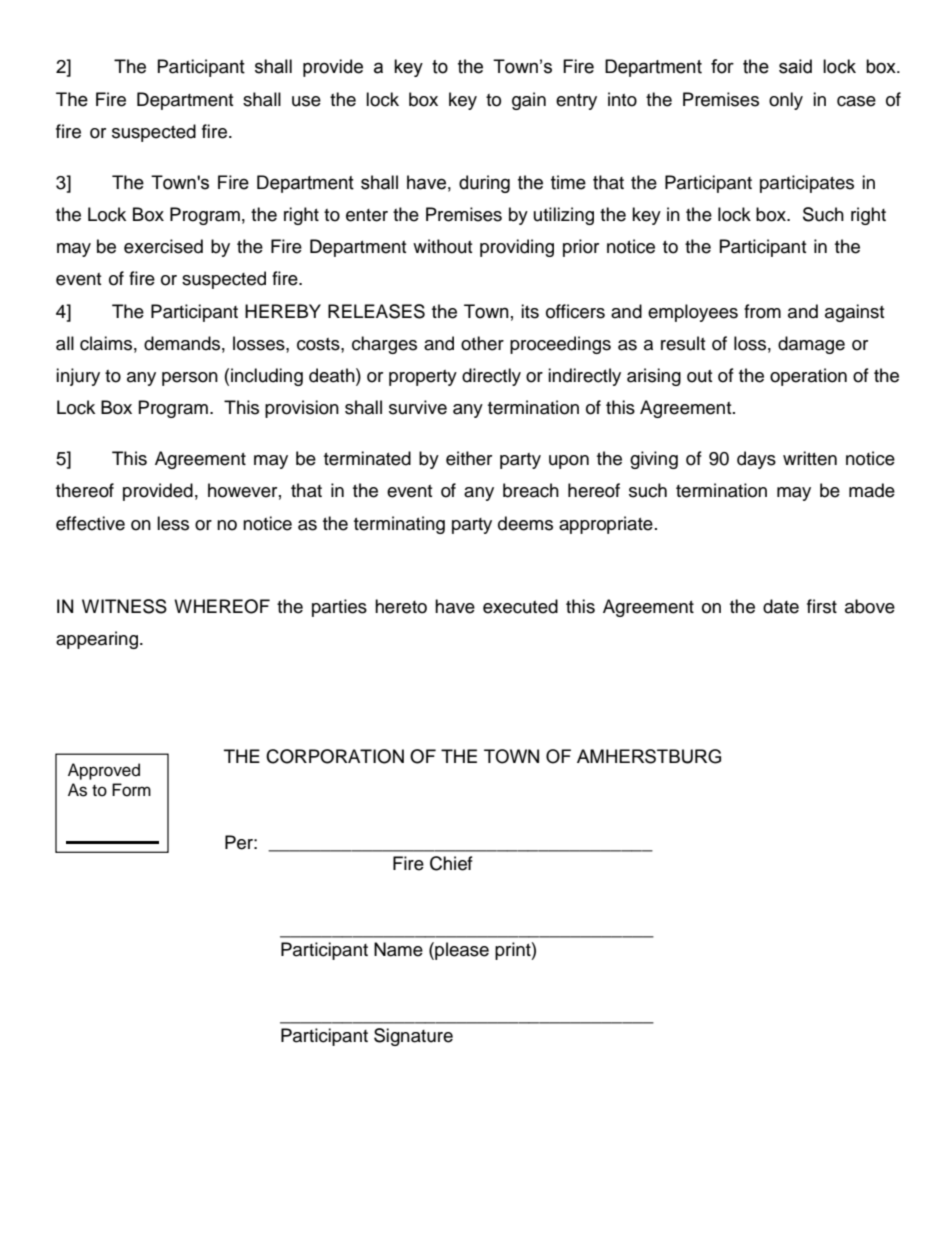 This document has height=1233, width=952. Describe the element at coordinates (306, 101) in the document. I see `use` at that location.
